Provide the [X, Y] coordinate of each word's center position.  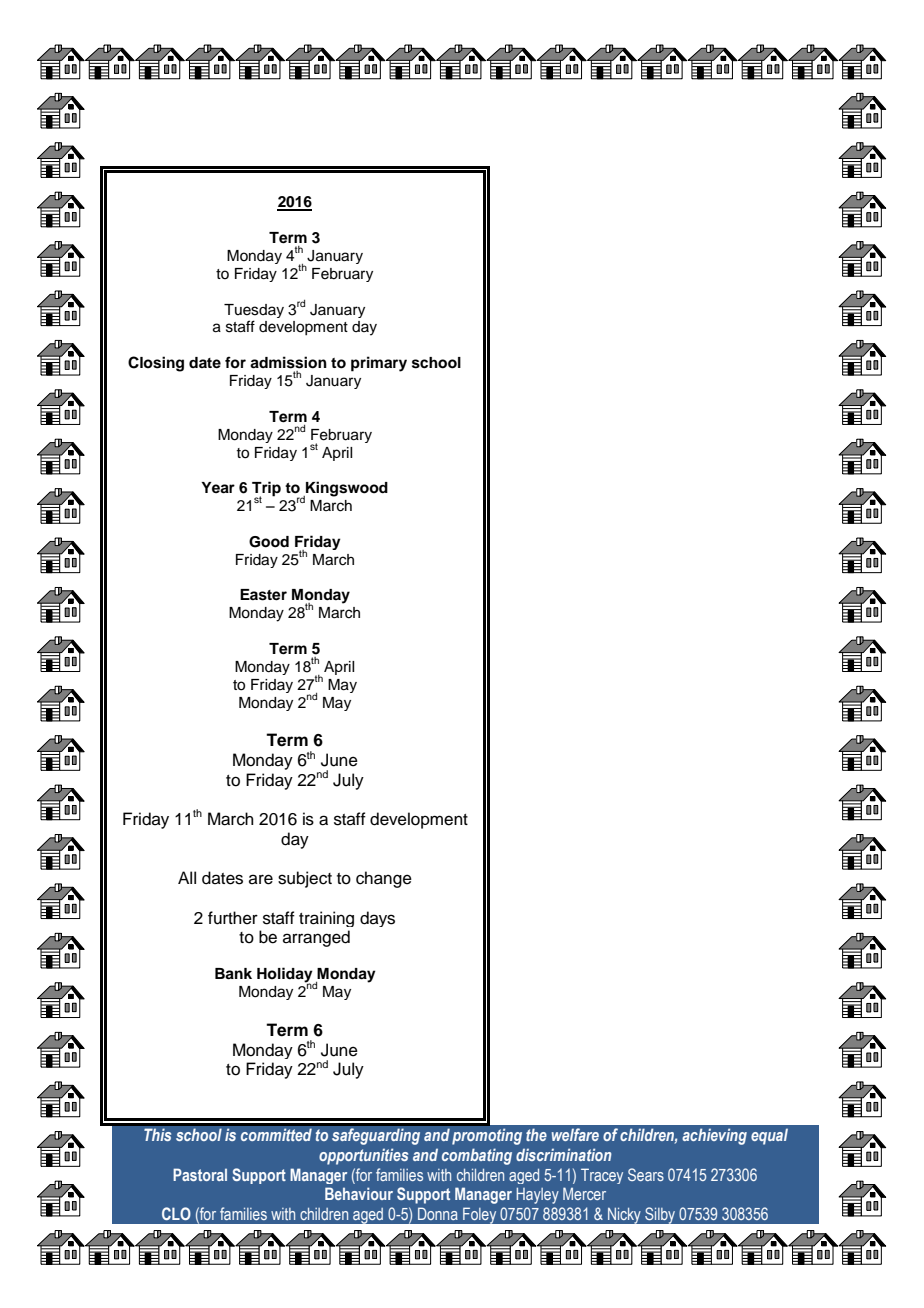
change [384, 879]
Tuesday [254, 311]
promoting [487, 1136]
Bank [233, 974]
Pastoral [200, 1174]
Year [218, 488]
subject [305, 879]
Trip [266, 490]
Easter [263, 595]
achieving [714, 1136]
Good [269, 542]
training [326, 919]
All [187, 877]
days [377, 919]
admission [288, 362]
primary [379, 364]
